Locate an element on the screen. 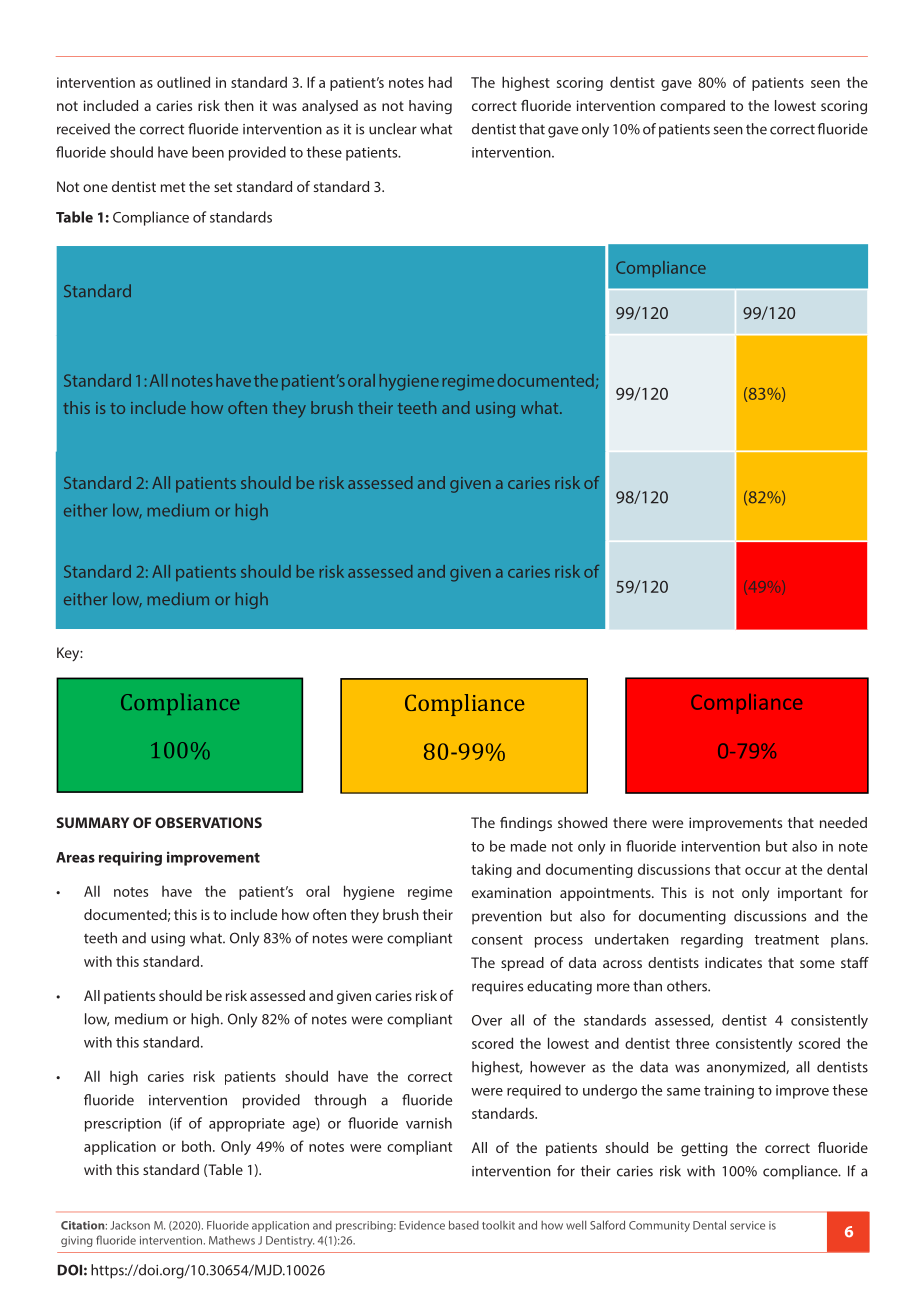 This screenshot has height=1308, width=924. requiring is located at coordinates (130, 858).
